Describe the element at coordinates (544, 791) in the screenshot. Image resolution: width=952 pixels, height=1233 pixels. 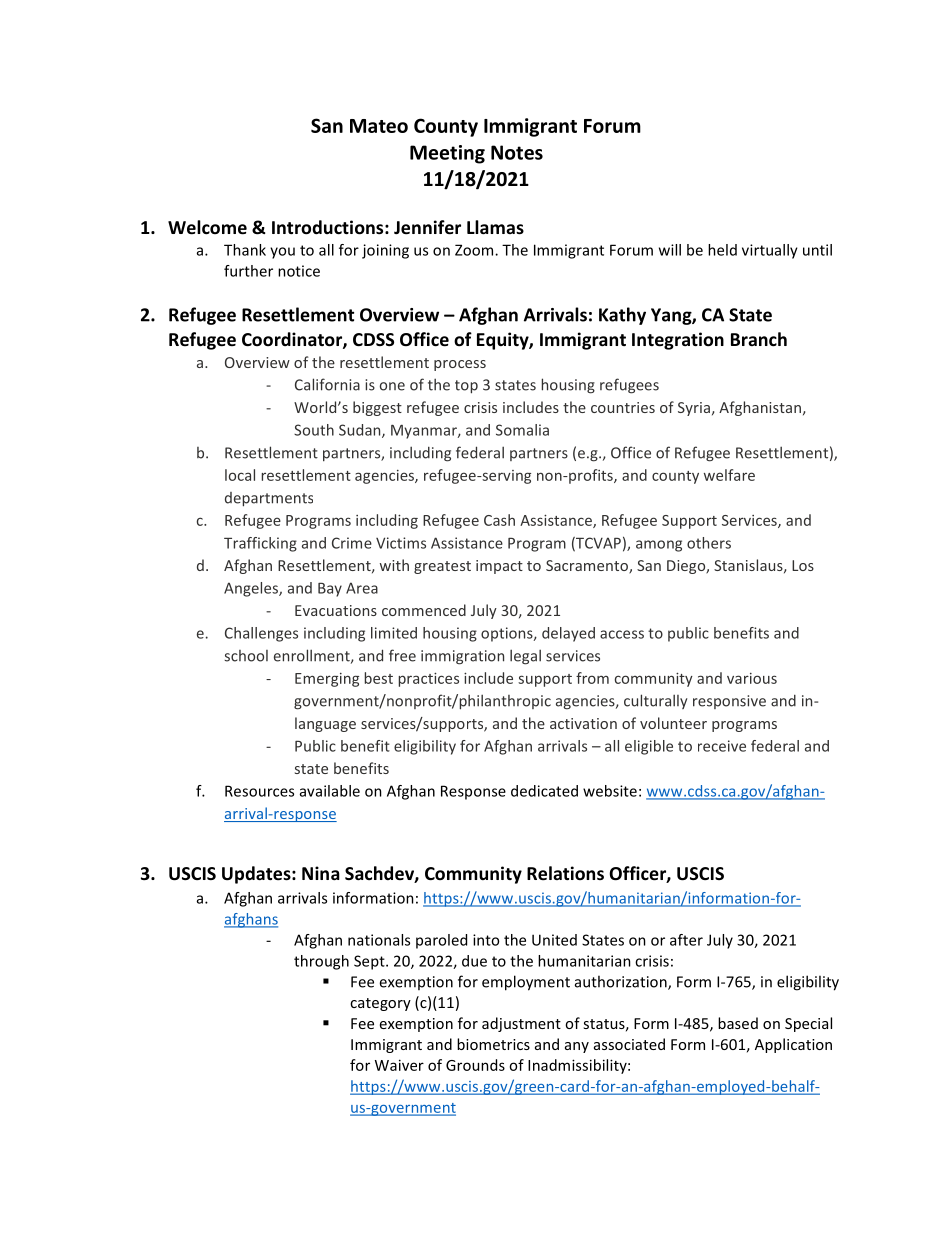
I see `dedicated` at that location.
